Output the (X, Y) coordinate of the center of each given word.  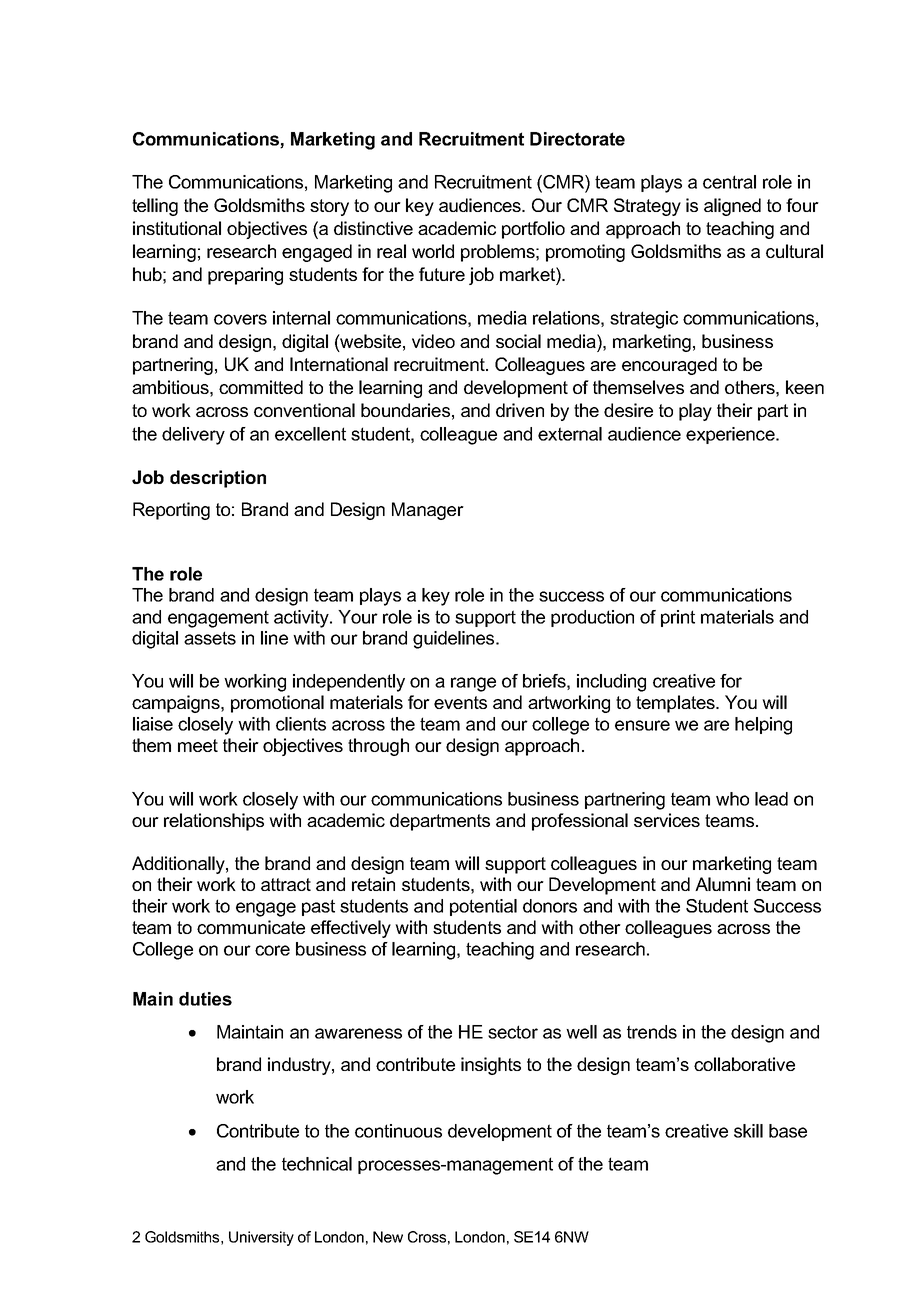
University (261, 1238)
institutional (177, 228)
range (473, 684)
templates (676, 704)
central (729, 182)
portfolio (533, 230)
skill (748, 1131)
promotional (277, 704)
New (388, 1237)
